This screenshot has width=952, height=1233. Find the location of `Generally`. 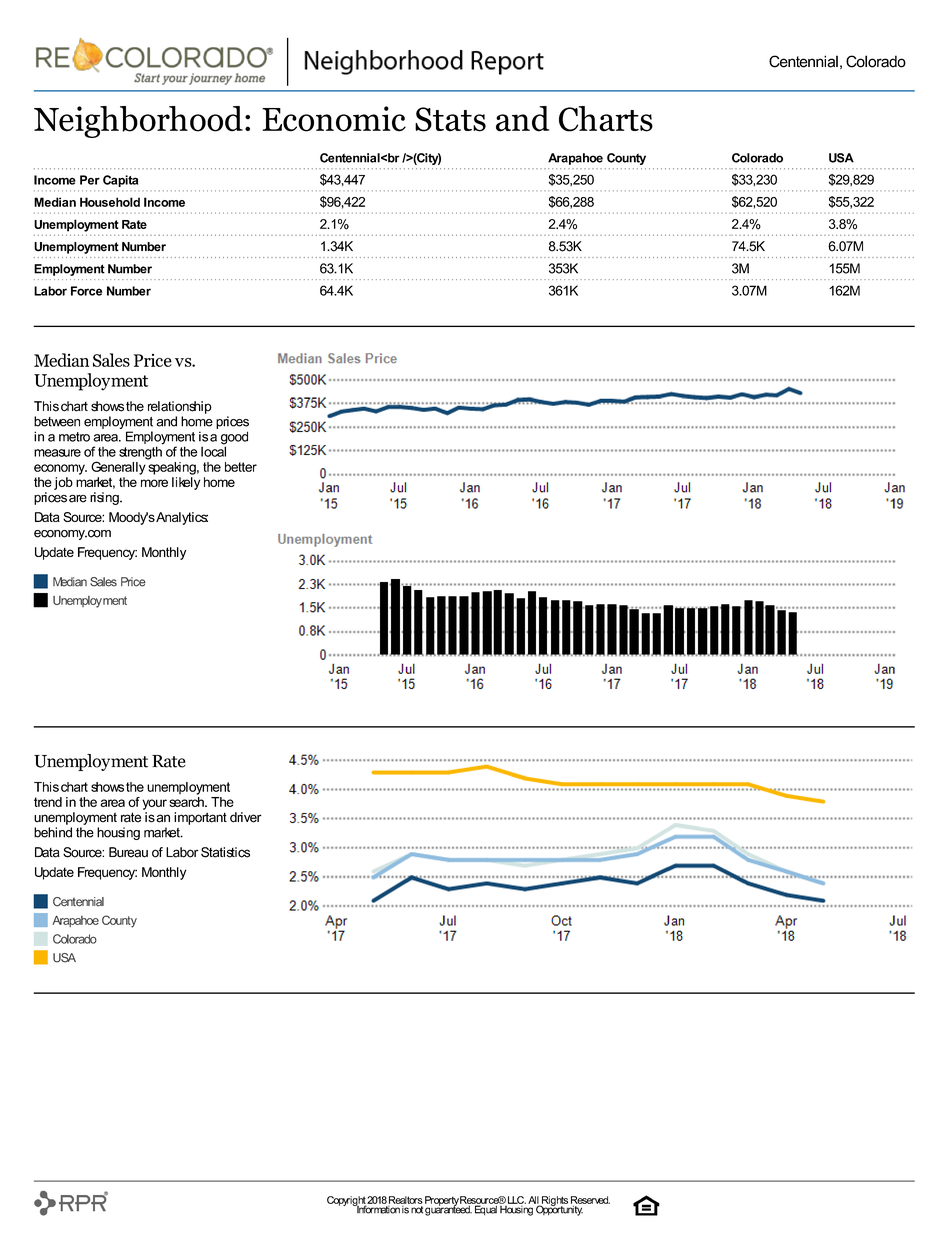

Generally is located at coordinates (119, 467).
